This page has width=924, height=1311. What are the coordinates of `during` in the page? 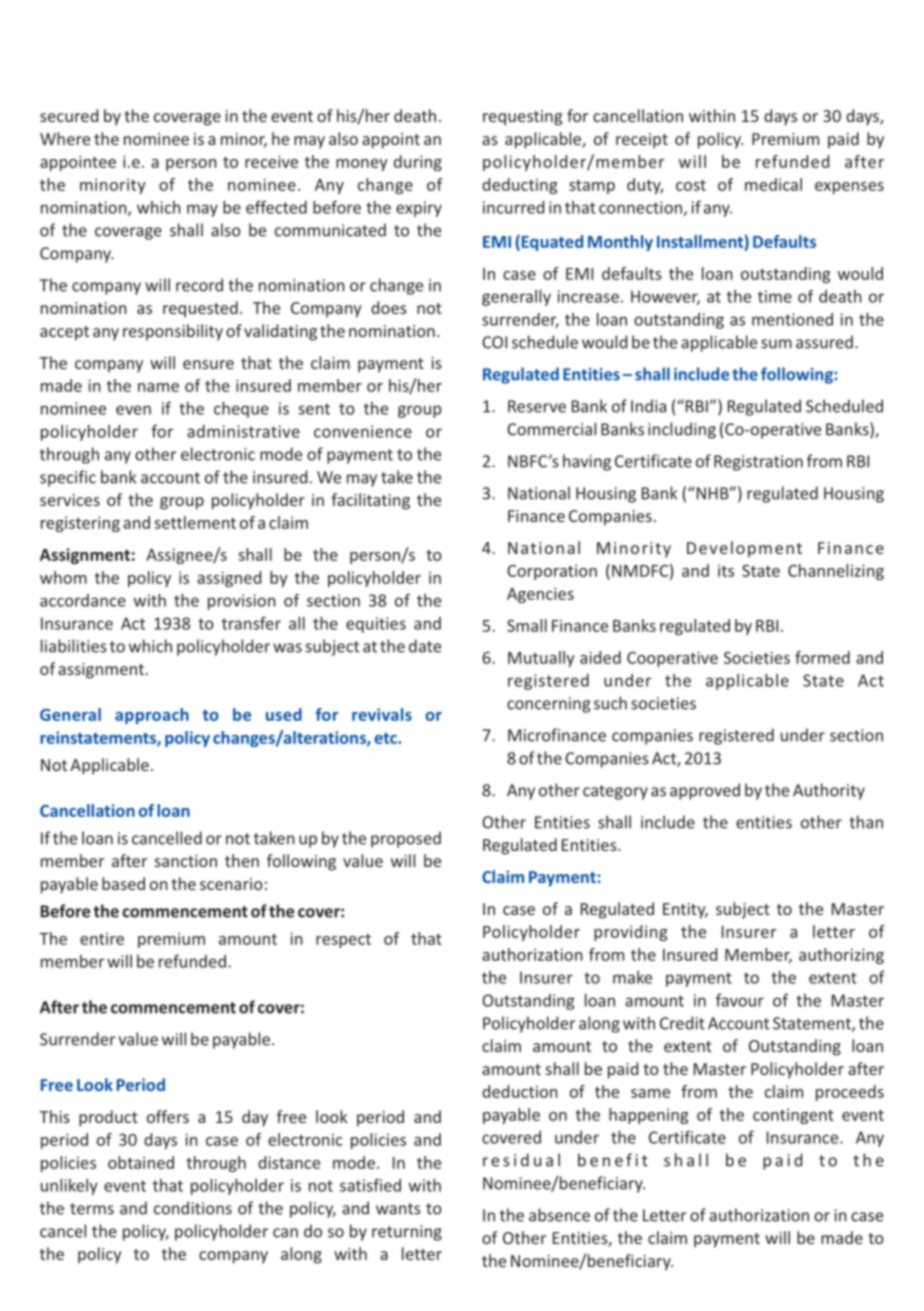 It's located at (418, 163).
